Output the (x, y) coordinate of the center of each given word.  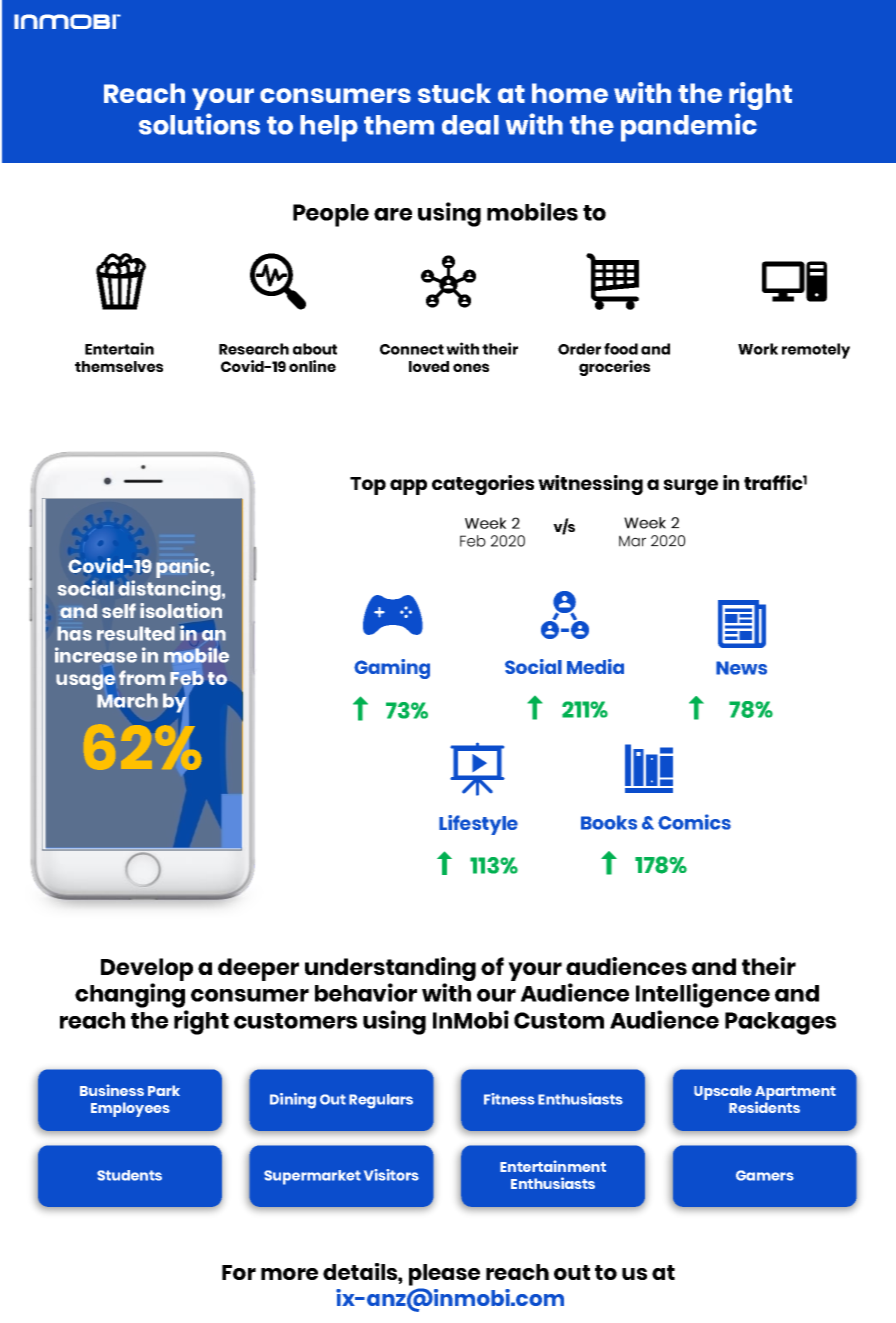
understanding (390, 970)
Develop (147, 969)
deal (470, 125)
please (444, 1276)
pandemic (689, 127)
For (239, 1272)
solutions (199, 124)
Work (758, 349)
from (142, 677)
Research (254, 349)
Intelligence (703, 997)
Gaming (392, 669)
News (741, 668)
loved (429, 366)
